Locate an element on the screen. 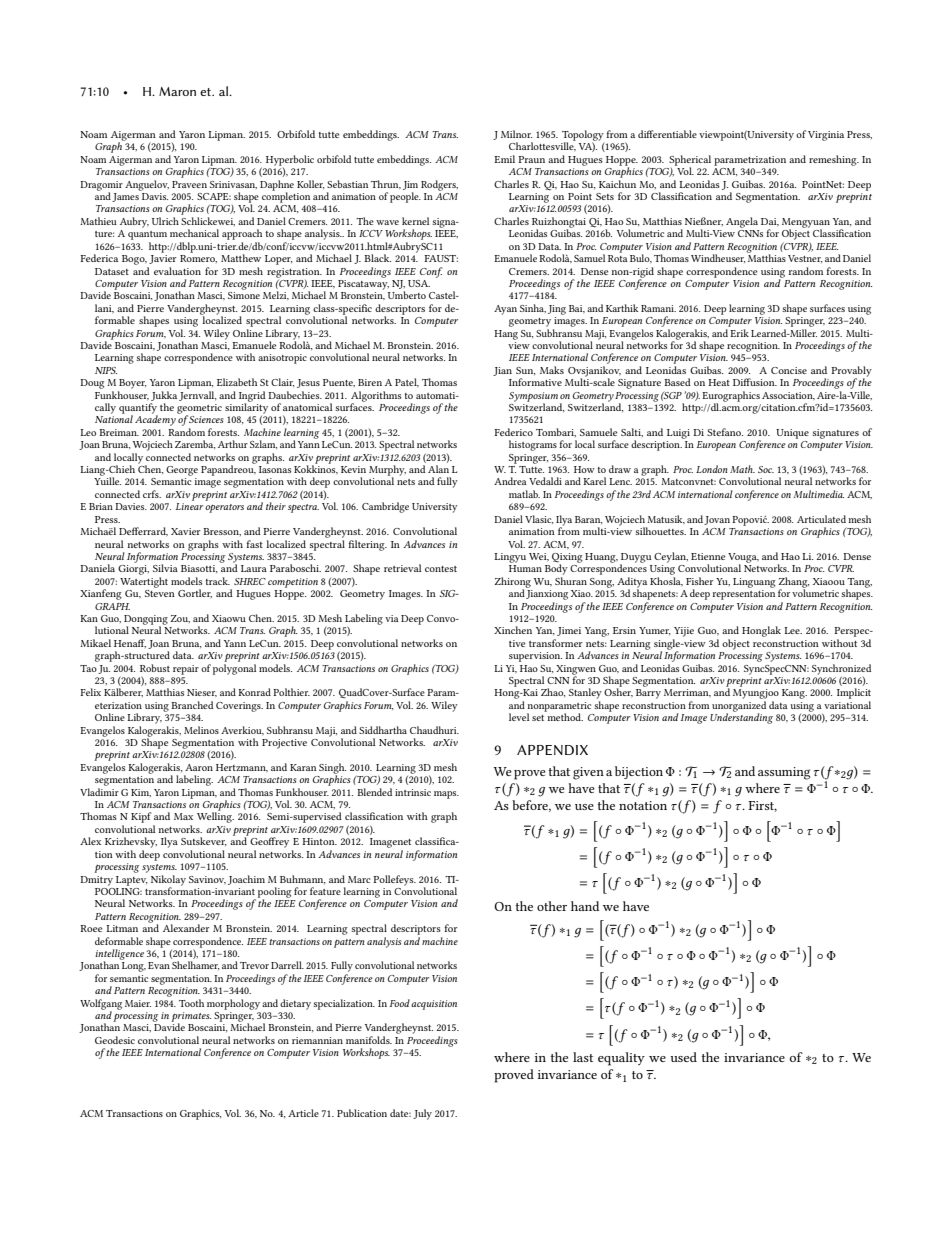 This screenshot has height=1233, width=952. Aaron is located at coordinates (199, 767).
